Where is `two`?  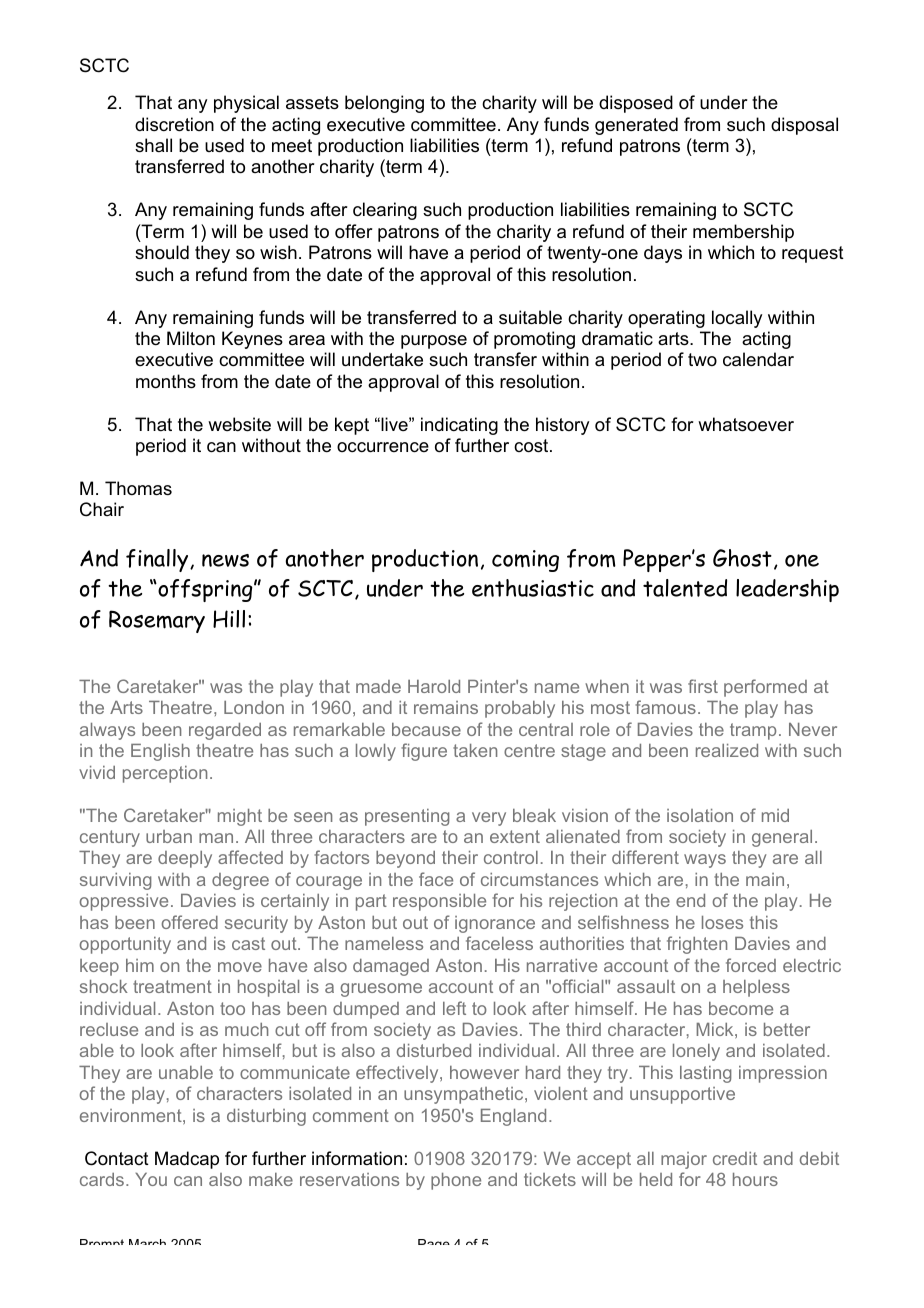 two is located at coordinates (702, 359).
